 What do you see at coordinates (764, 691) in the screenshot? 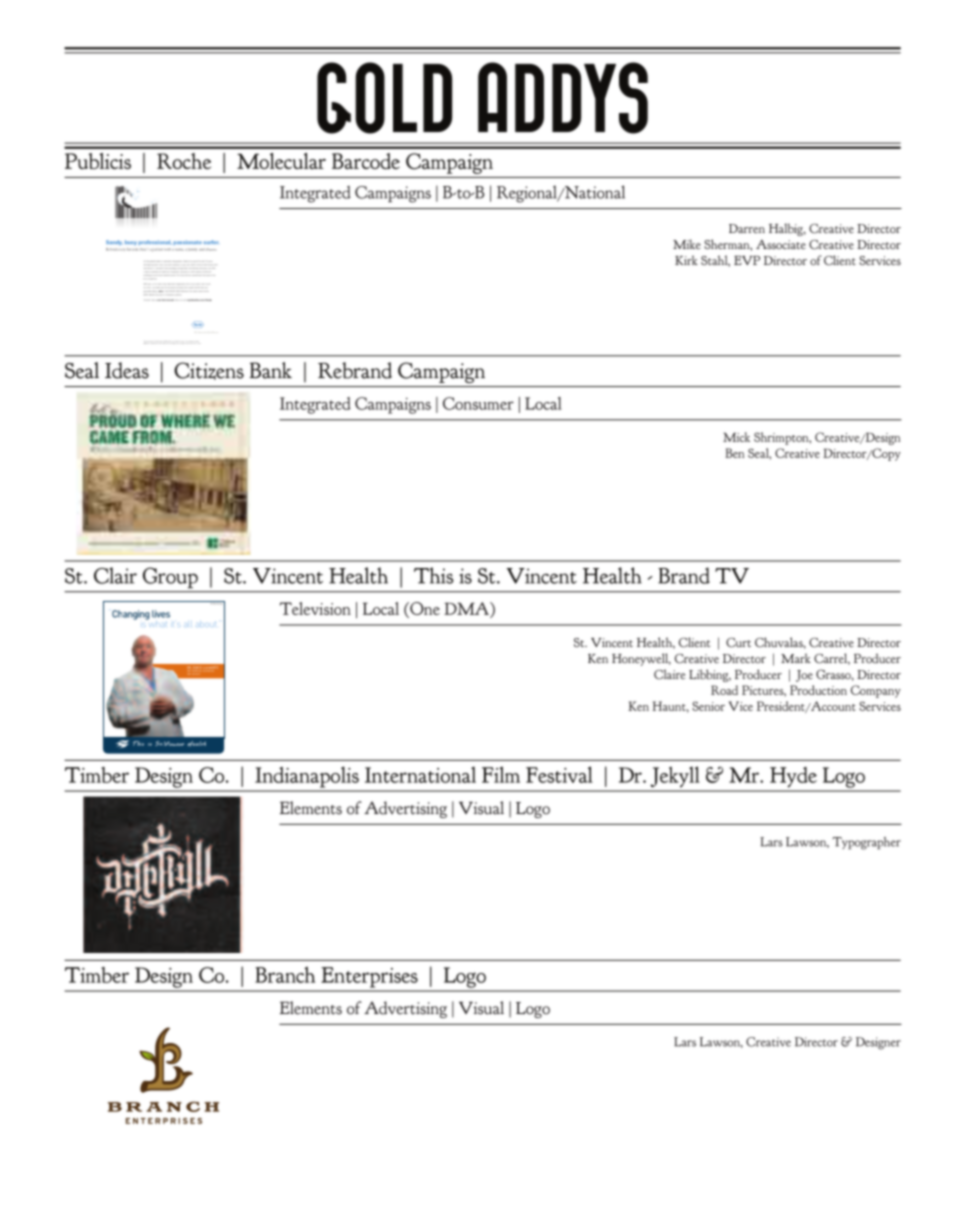
I see `Pictures` at bounding box center [764, 691].
